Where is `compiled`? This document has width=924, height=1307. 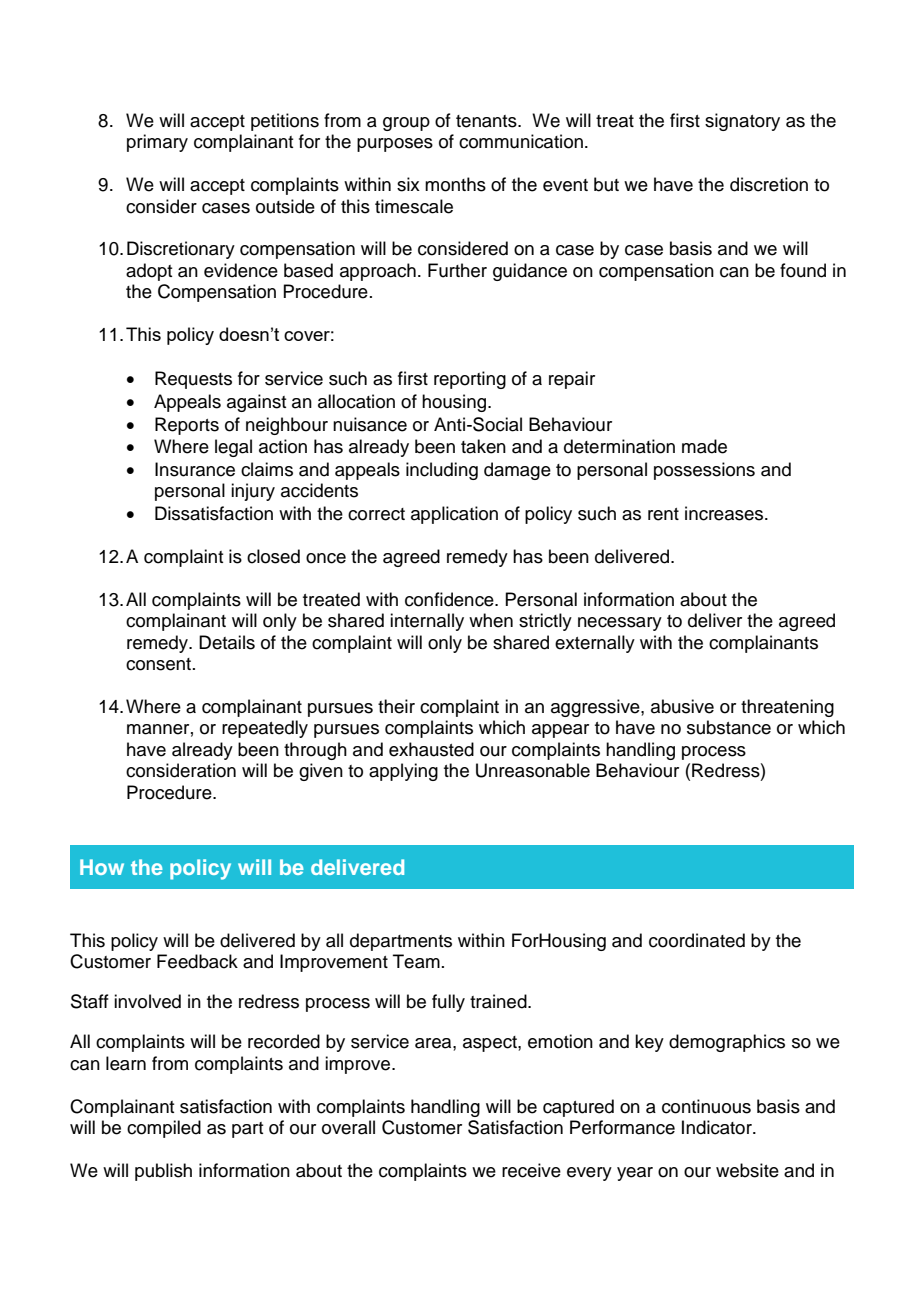
compiled is located at coordinates (164, 1129).
